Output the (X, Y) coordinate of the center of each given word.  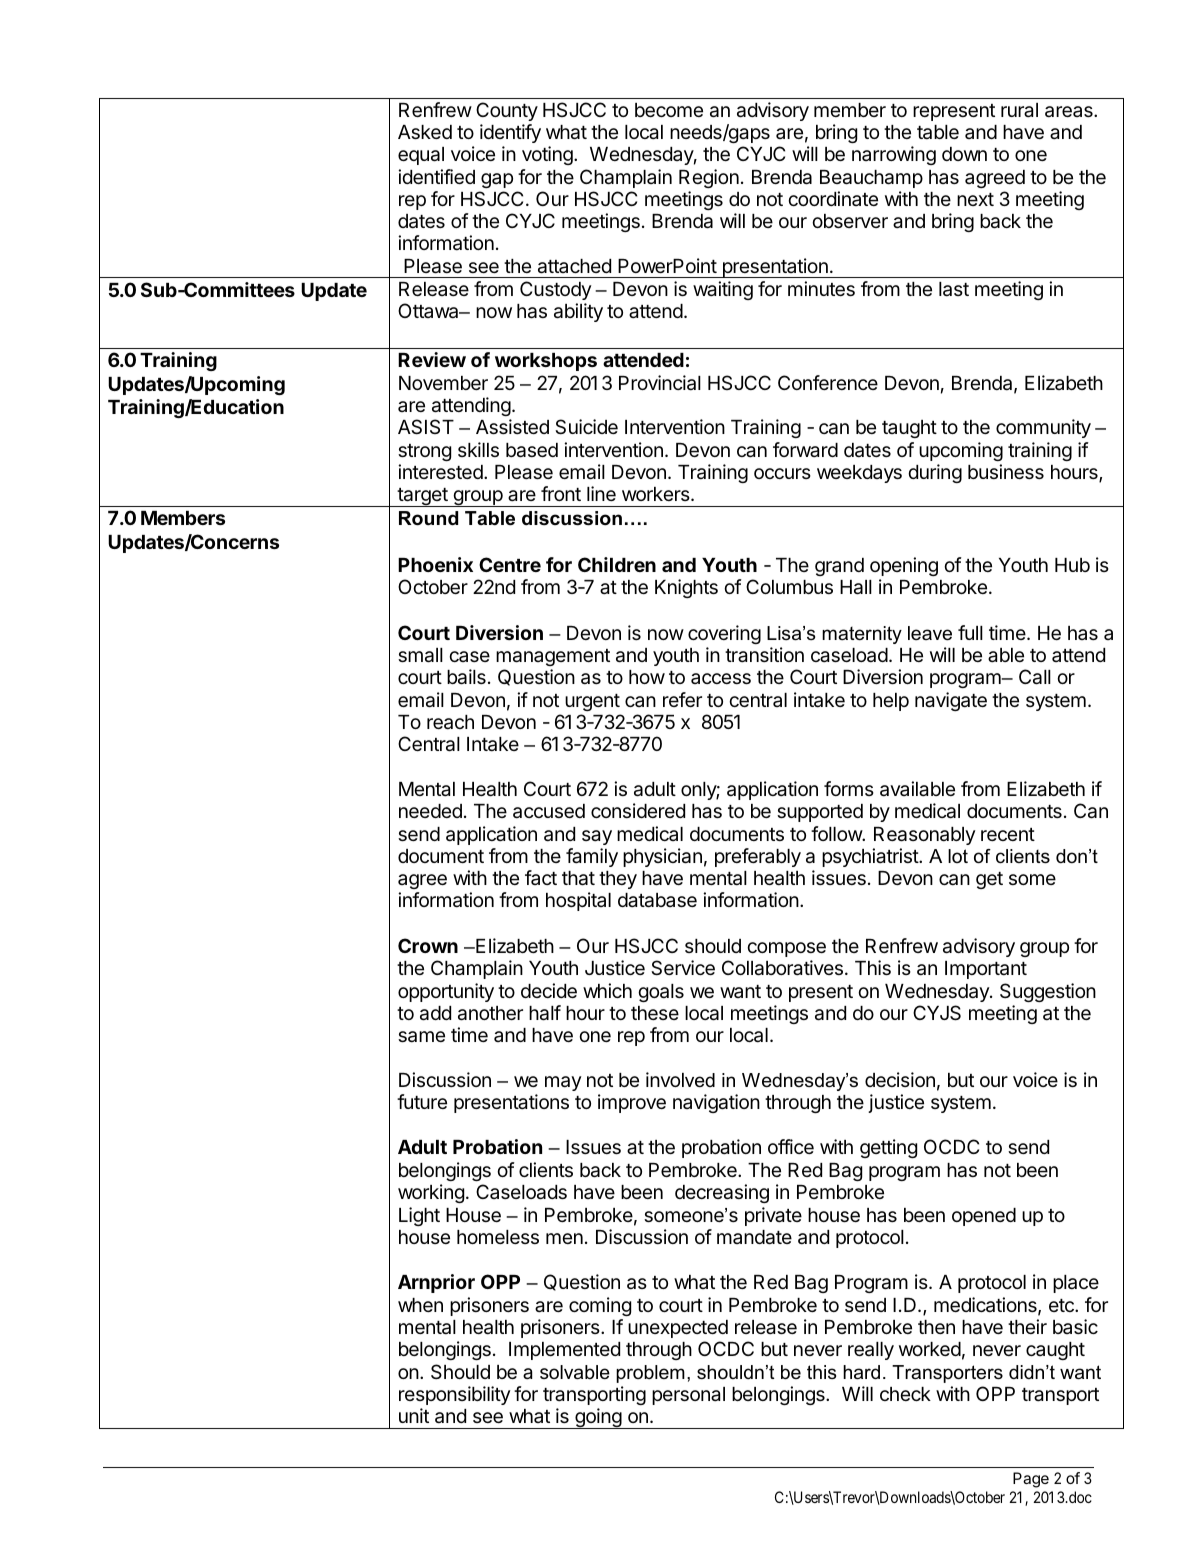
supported (820, 813)
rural (1019, 110)
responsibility (455, 1395)
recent (1008, 834)
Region (709, 178)
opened (984, 1217)
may (563, 1083)
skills (478, 449)
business (1006, 471)
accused (549, 811)
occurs (782, 473)
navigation (716, 1103)
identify (510, 133)
